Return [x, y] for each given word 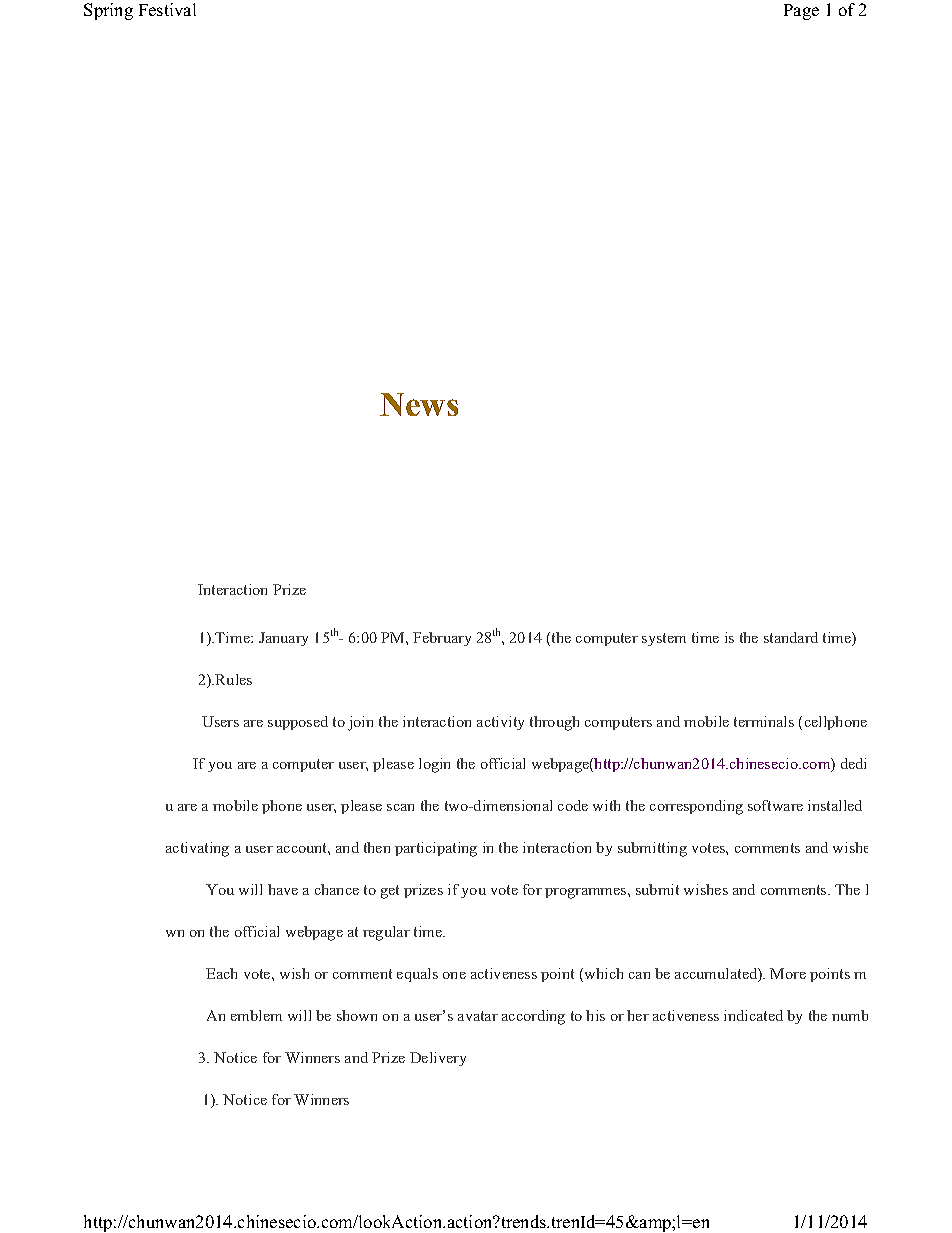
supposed [298, 723]
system [664, 639]
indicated [753, 1015]
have [283, 889]
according [533, 1017]
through [554, 723]
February [442, 639]
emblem [256, 1015]
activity [500, 723]
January [283, 639]
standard [791, 637]
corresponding [696, 807]
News [419, 404]
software [775, 805]
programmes [587, 893]
